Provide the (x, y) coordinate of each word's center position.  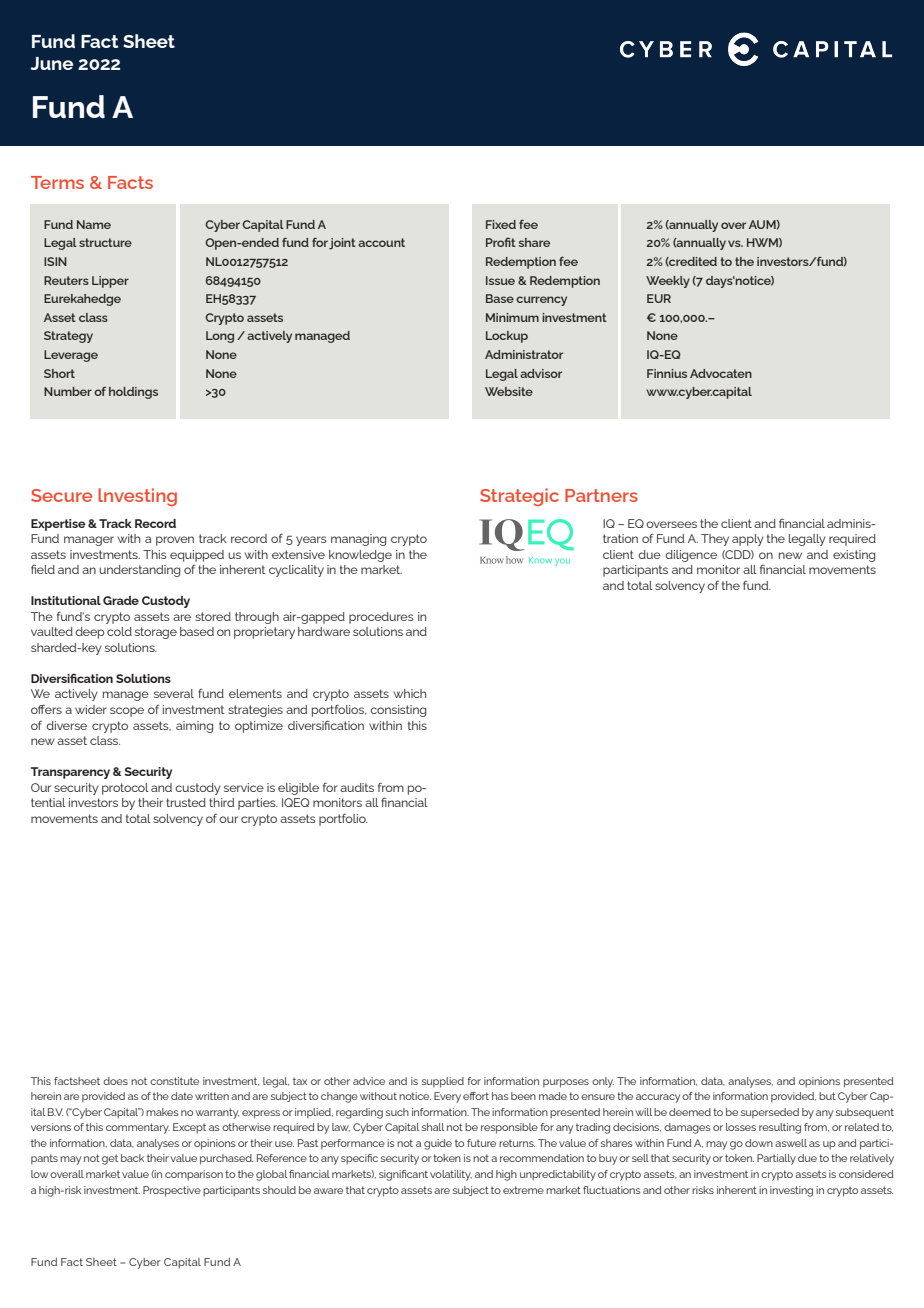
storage (156, 633)
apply (748, 540)
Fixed (501, 224)
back (132, 1158)
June (52, 63)
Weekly (668, 282)
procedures (381, 618)
